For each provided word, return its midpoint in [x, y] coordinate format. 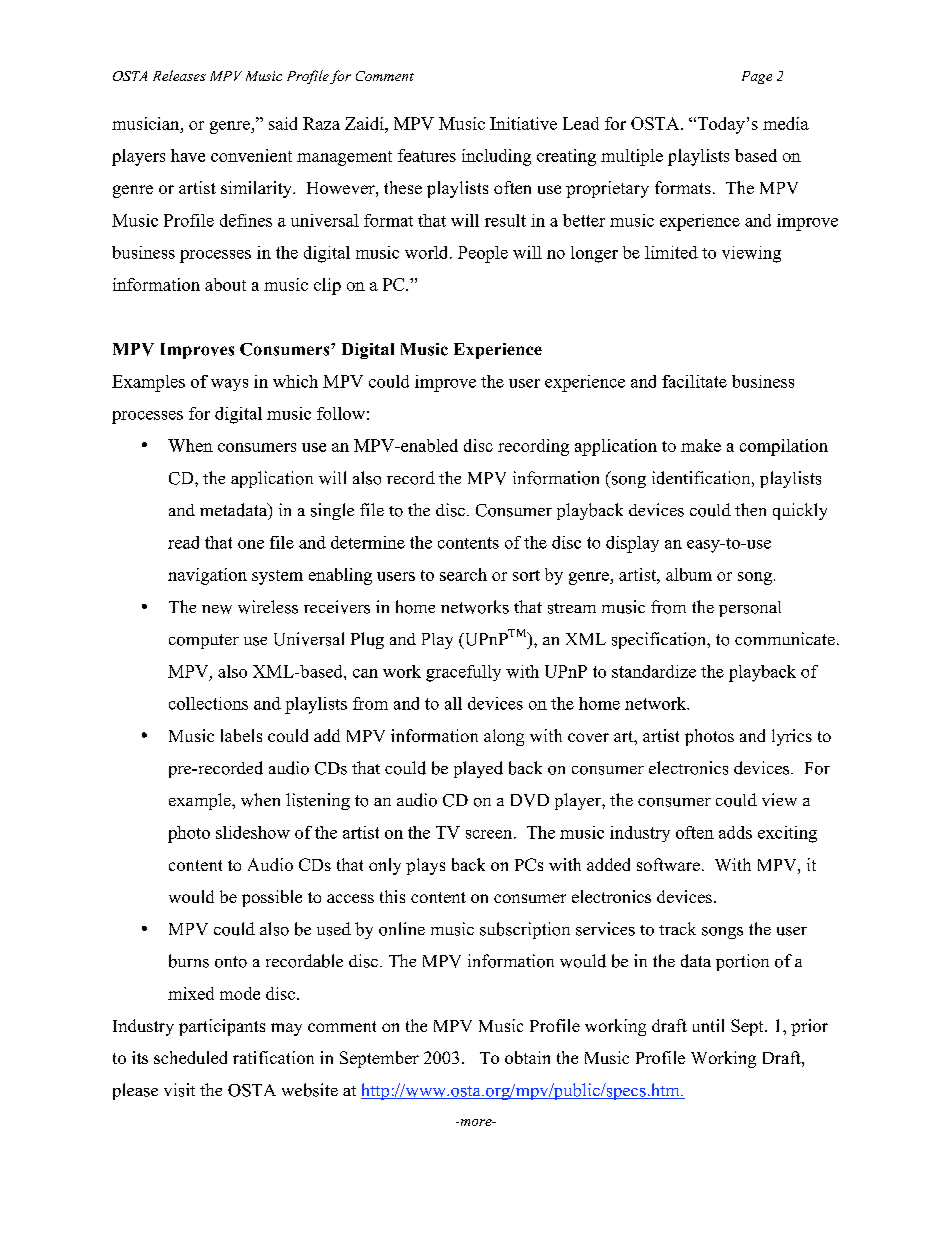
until [708, 1025]
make [701, 445]
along [504, 737]
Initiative [523, 123]
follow [341, 413]
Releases [179, 75]
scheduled [190, 1057]
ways [229, 385]
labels [241, 735]
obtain [527, 1057]
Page [757, 77]
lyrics [792, 737]
